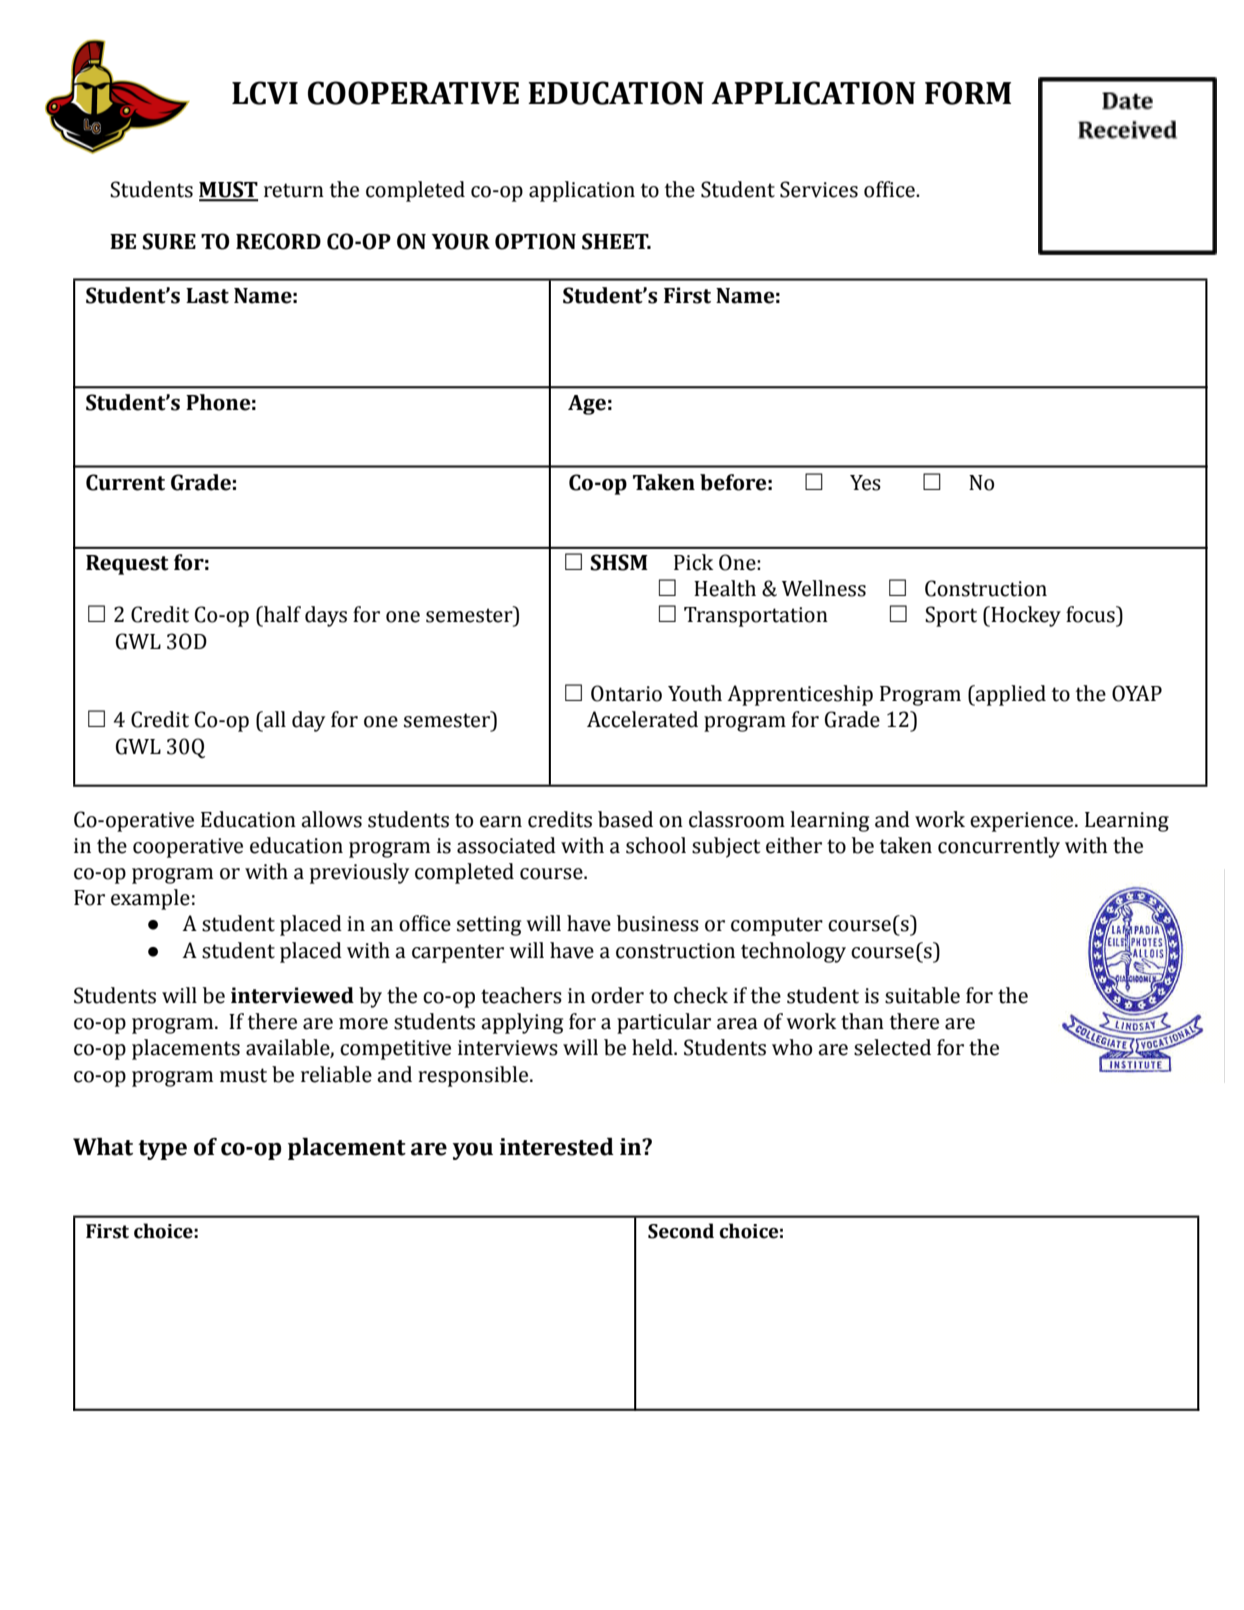  What do you see at coordinates (162, 1150) in the image?
I see `type` at bounding box center [162, 1150].
